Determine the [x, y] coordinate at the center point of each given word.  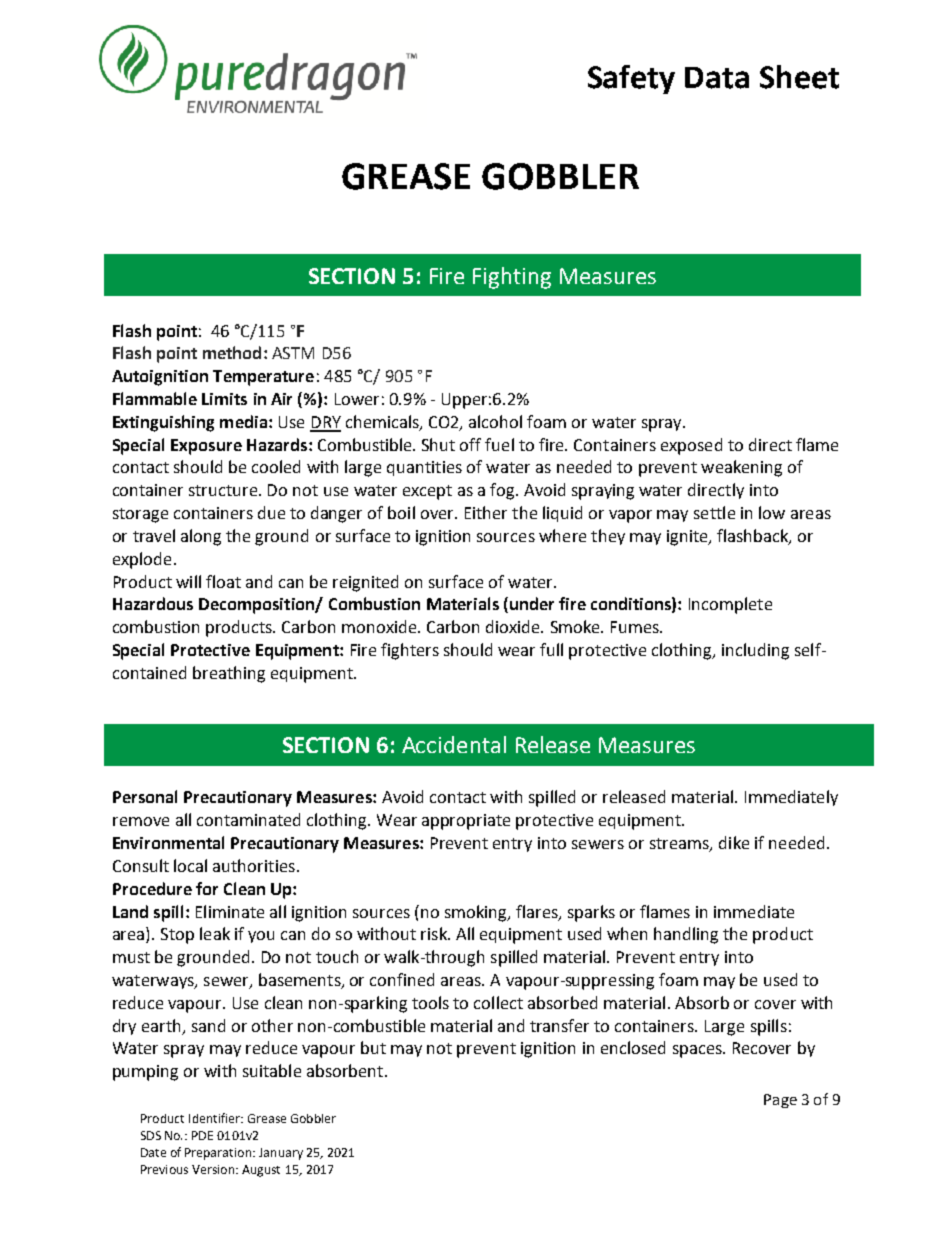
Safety [631, 79]
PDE [202, 1135]
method [232, 352]
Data [717, 78]
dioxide [514, 626]
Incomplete [730, 605]
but [373, 1047]
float [223, 581]
